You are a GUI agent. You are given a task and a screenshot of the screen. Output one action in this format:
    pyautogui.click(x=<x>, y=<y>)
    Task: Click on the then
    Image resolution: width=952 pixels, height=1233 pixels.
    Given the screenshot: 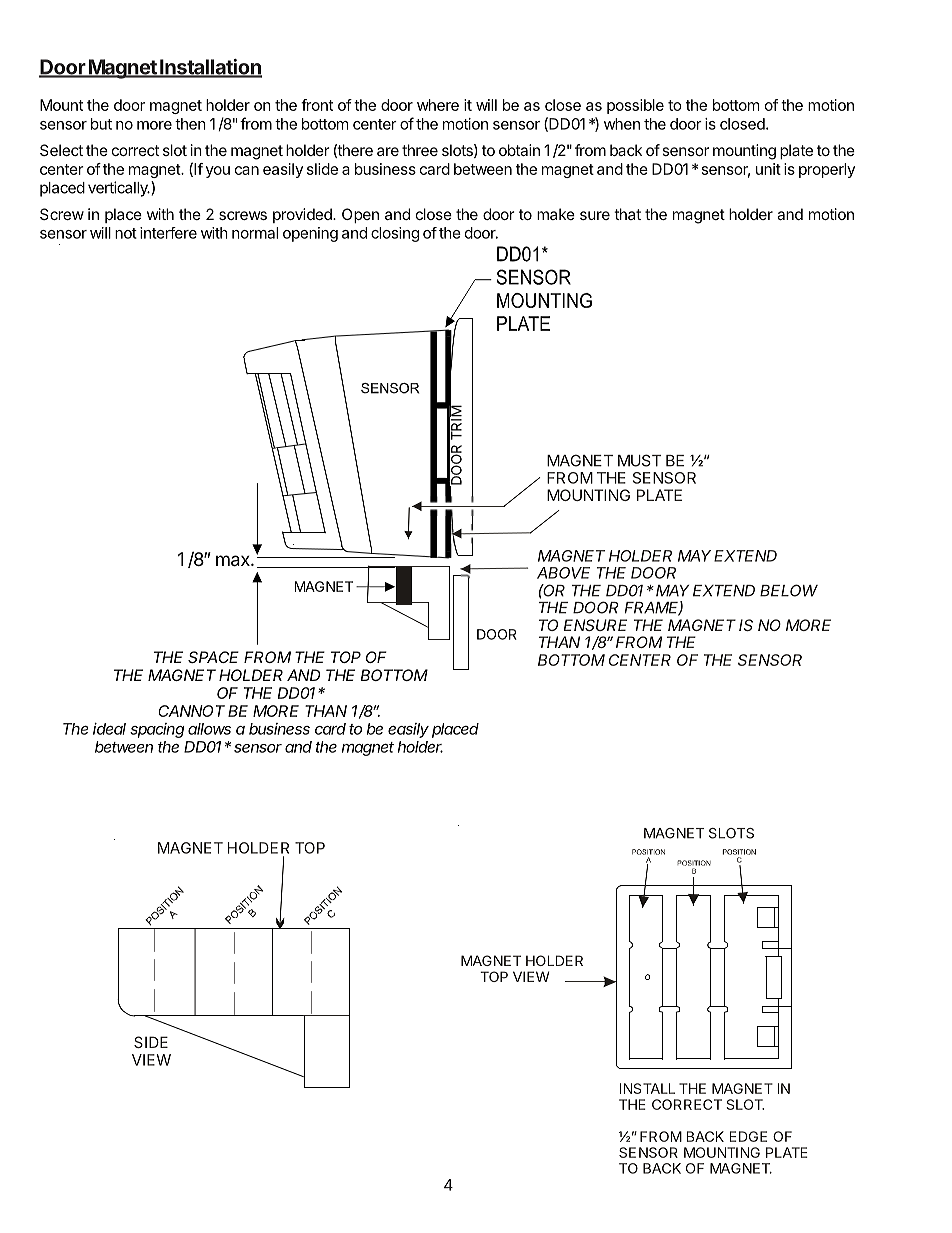 What is the action you would take?
    pyautogui.click(x=190, y=124)
